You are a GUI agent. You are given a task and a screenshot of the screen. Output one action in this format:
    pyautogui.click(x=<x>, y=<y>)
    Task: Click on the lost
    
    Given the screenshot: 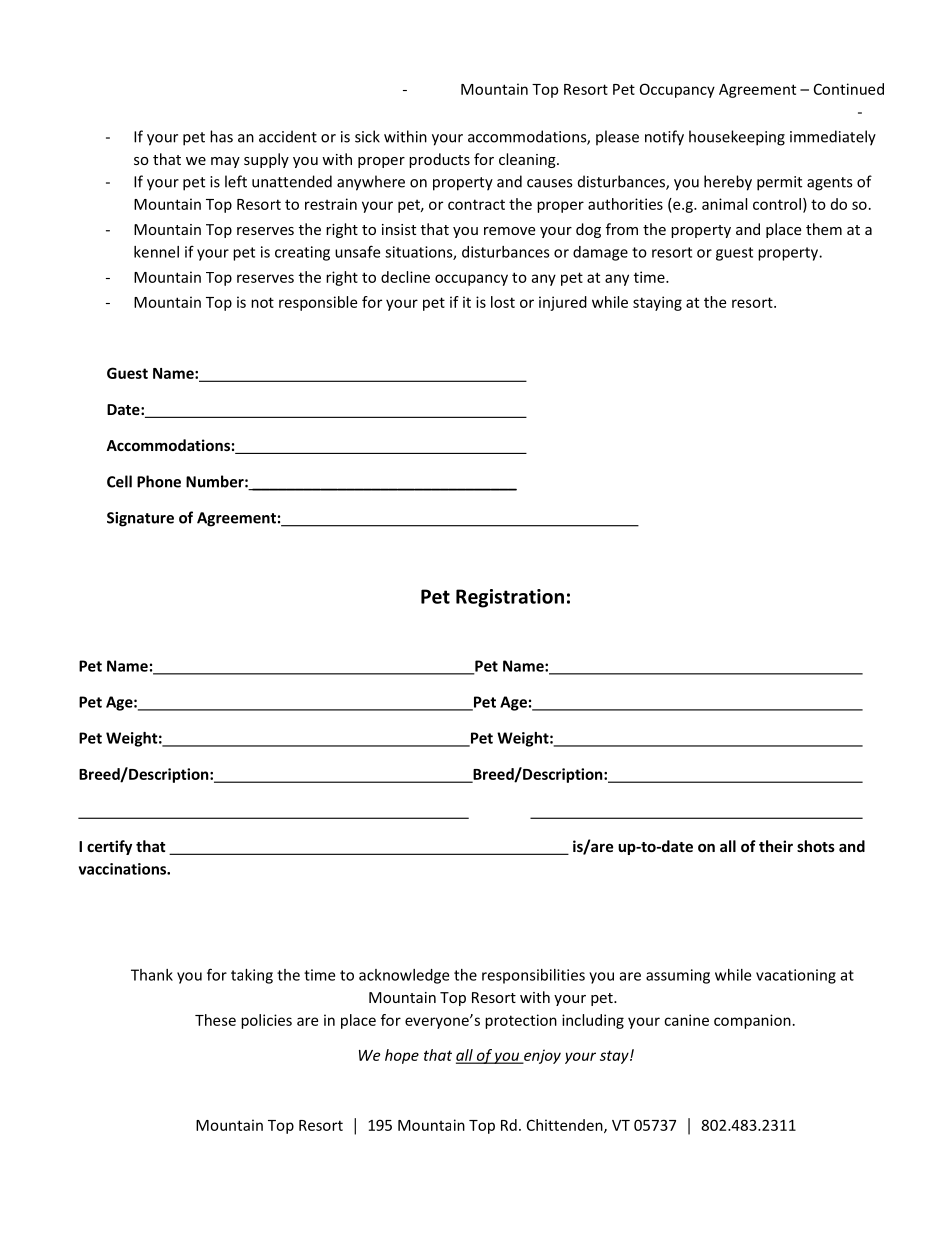 What is the action you would take?
    pyautogui.click(x=503, y=302)
